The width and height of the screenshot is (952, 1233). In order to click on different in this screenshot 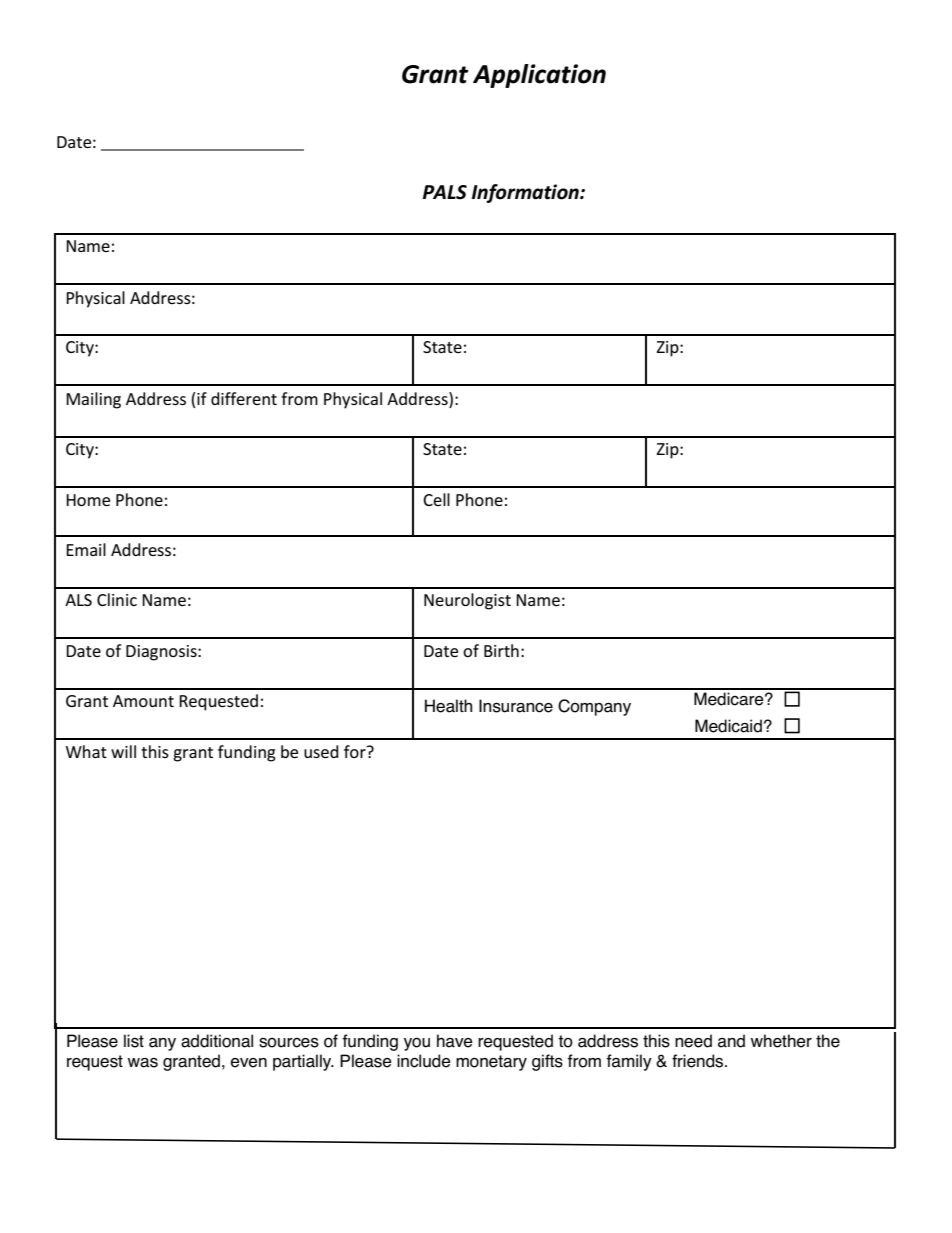, I will do `click(244, 398)`.
